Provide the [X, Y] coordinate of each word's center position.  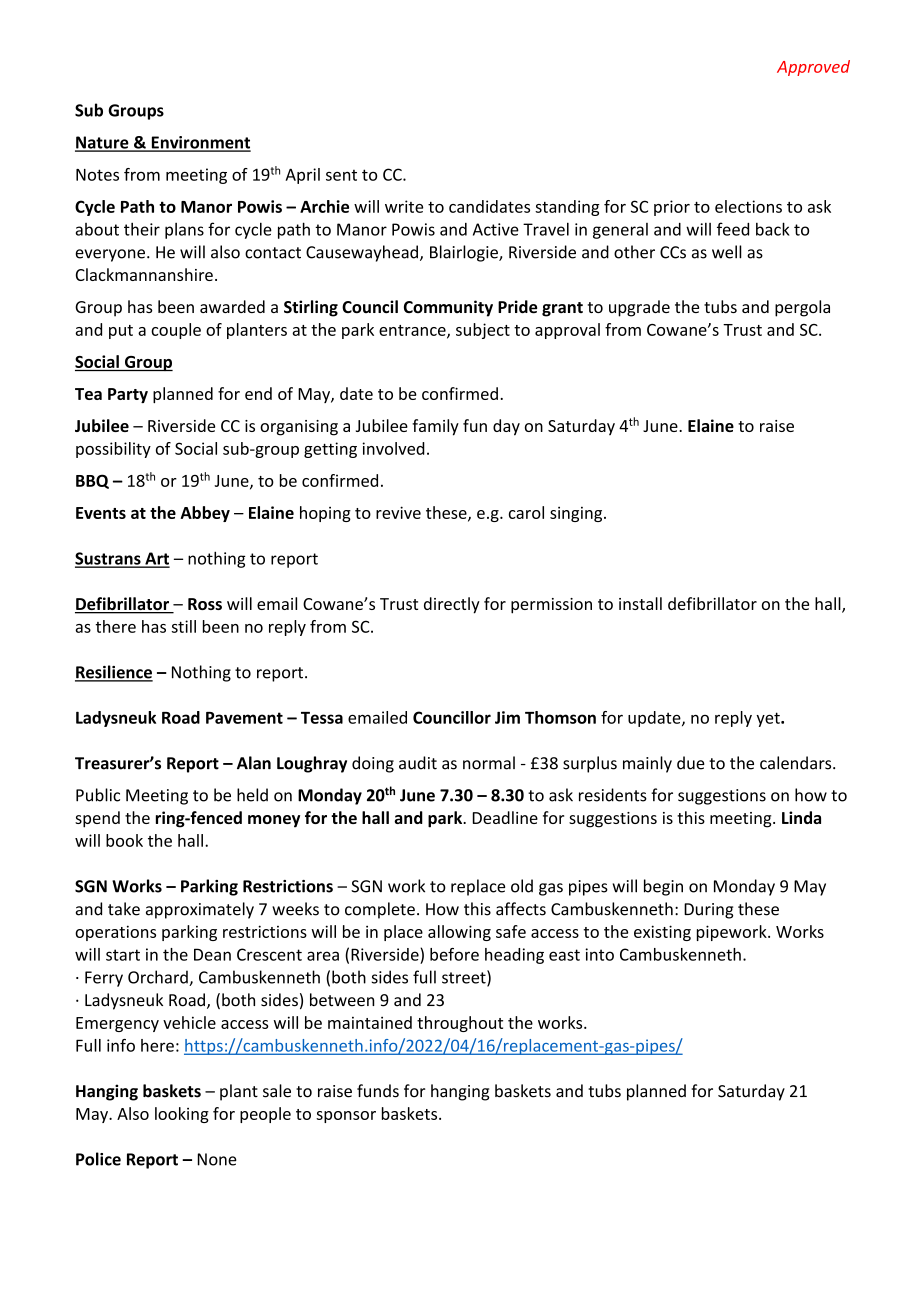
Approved [813, 68]
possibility [113, 450]
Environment [200, 143]
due [691, 763]
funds [378, 1091]
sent [341, 175]
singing [577, 514]
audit [418, 763]
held [252, 795]
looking [182, 1115]
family [435, 427]
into [599, 954]
